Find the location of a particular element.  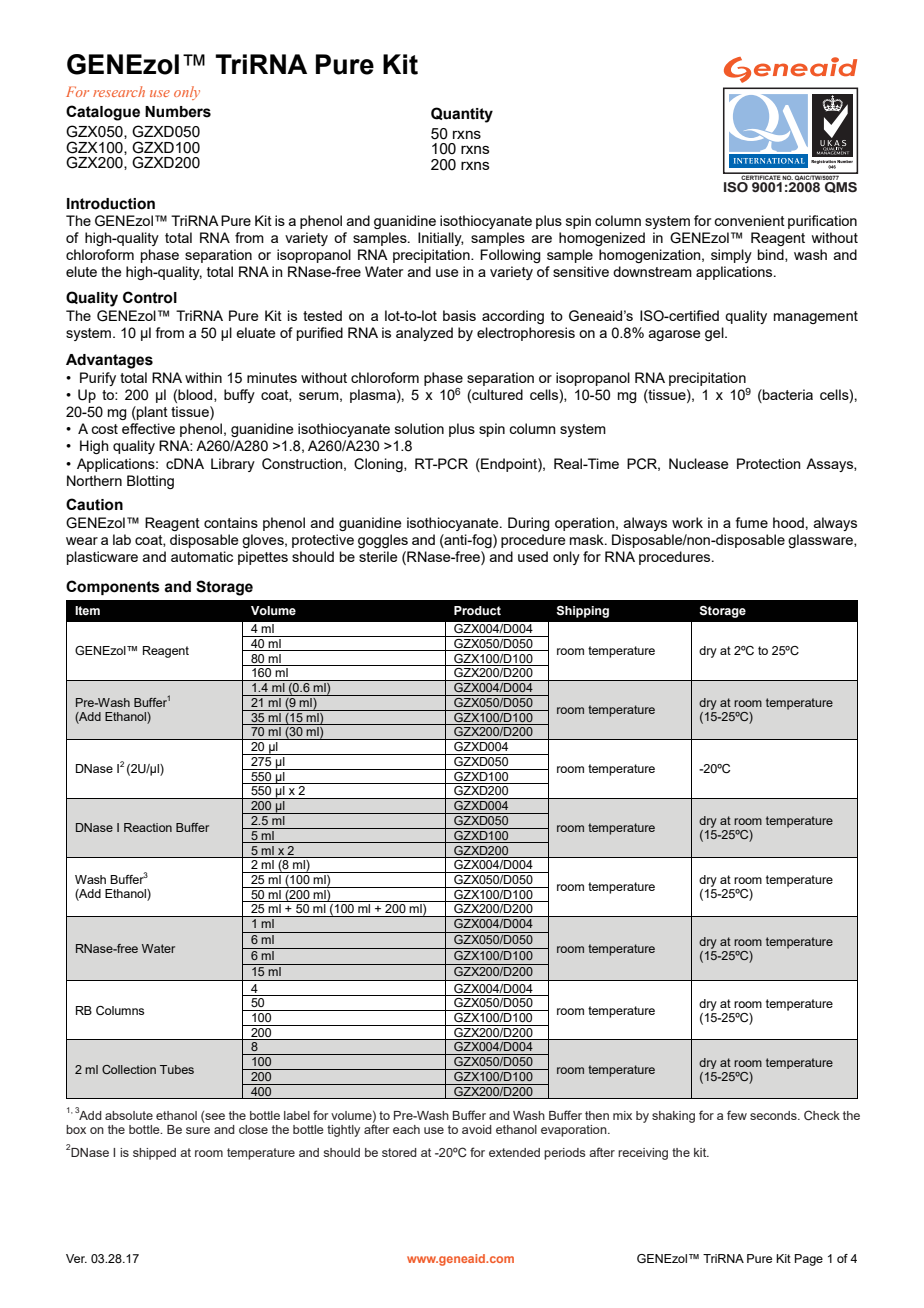

Numbers is located at coordinates (178, 112).
